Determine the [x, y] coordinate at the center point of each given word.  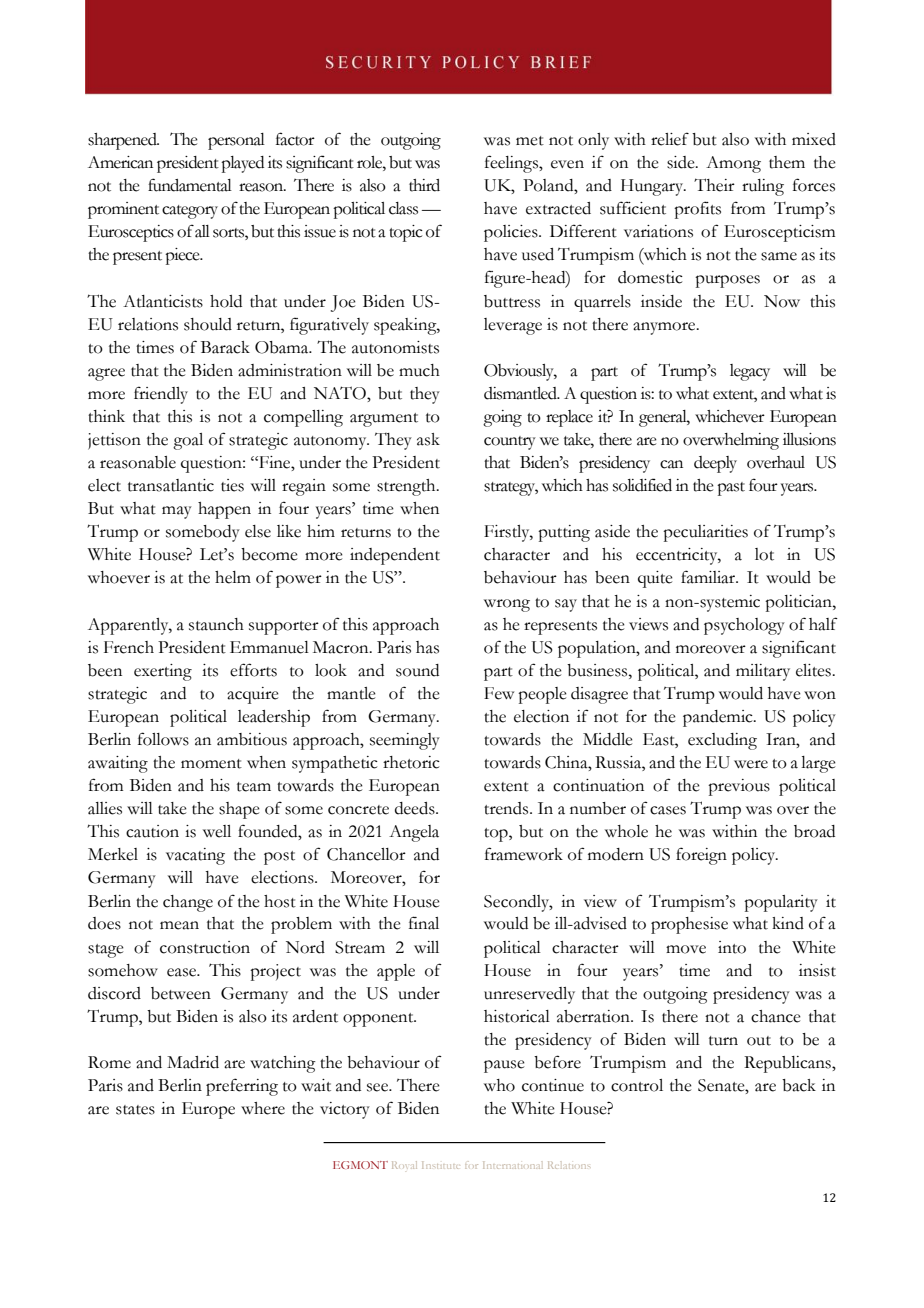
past [731, 489]
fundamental [190, 185]
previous [739, 787]
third [424, 185]
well [217, 831]
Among [733, 164]
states [135, 1110]
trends [507, 808]
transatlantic [171, 485]
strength [407, 487]
